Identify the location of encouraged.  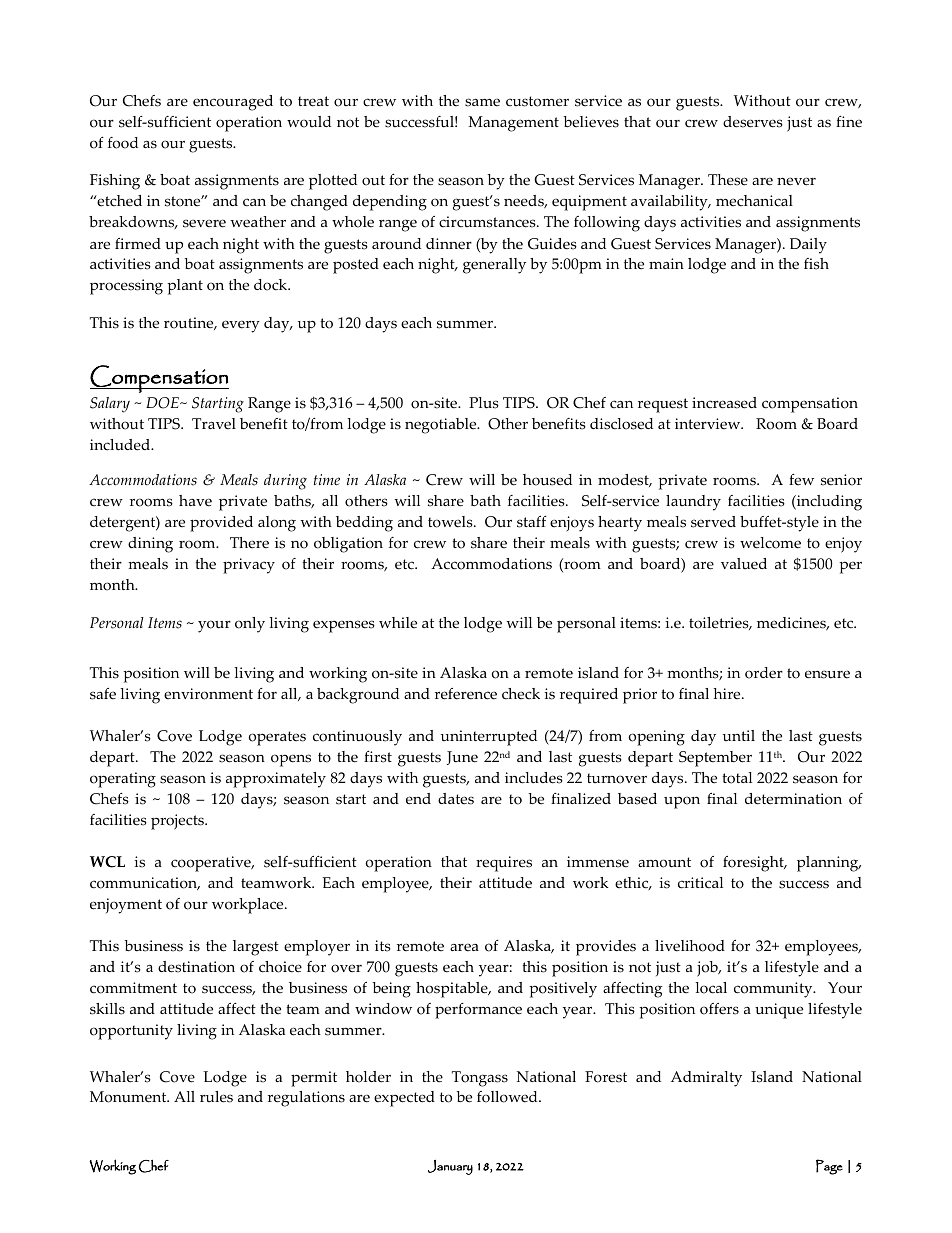
(233, 103).
